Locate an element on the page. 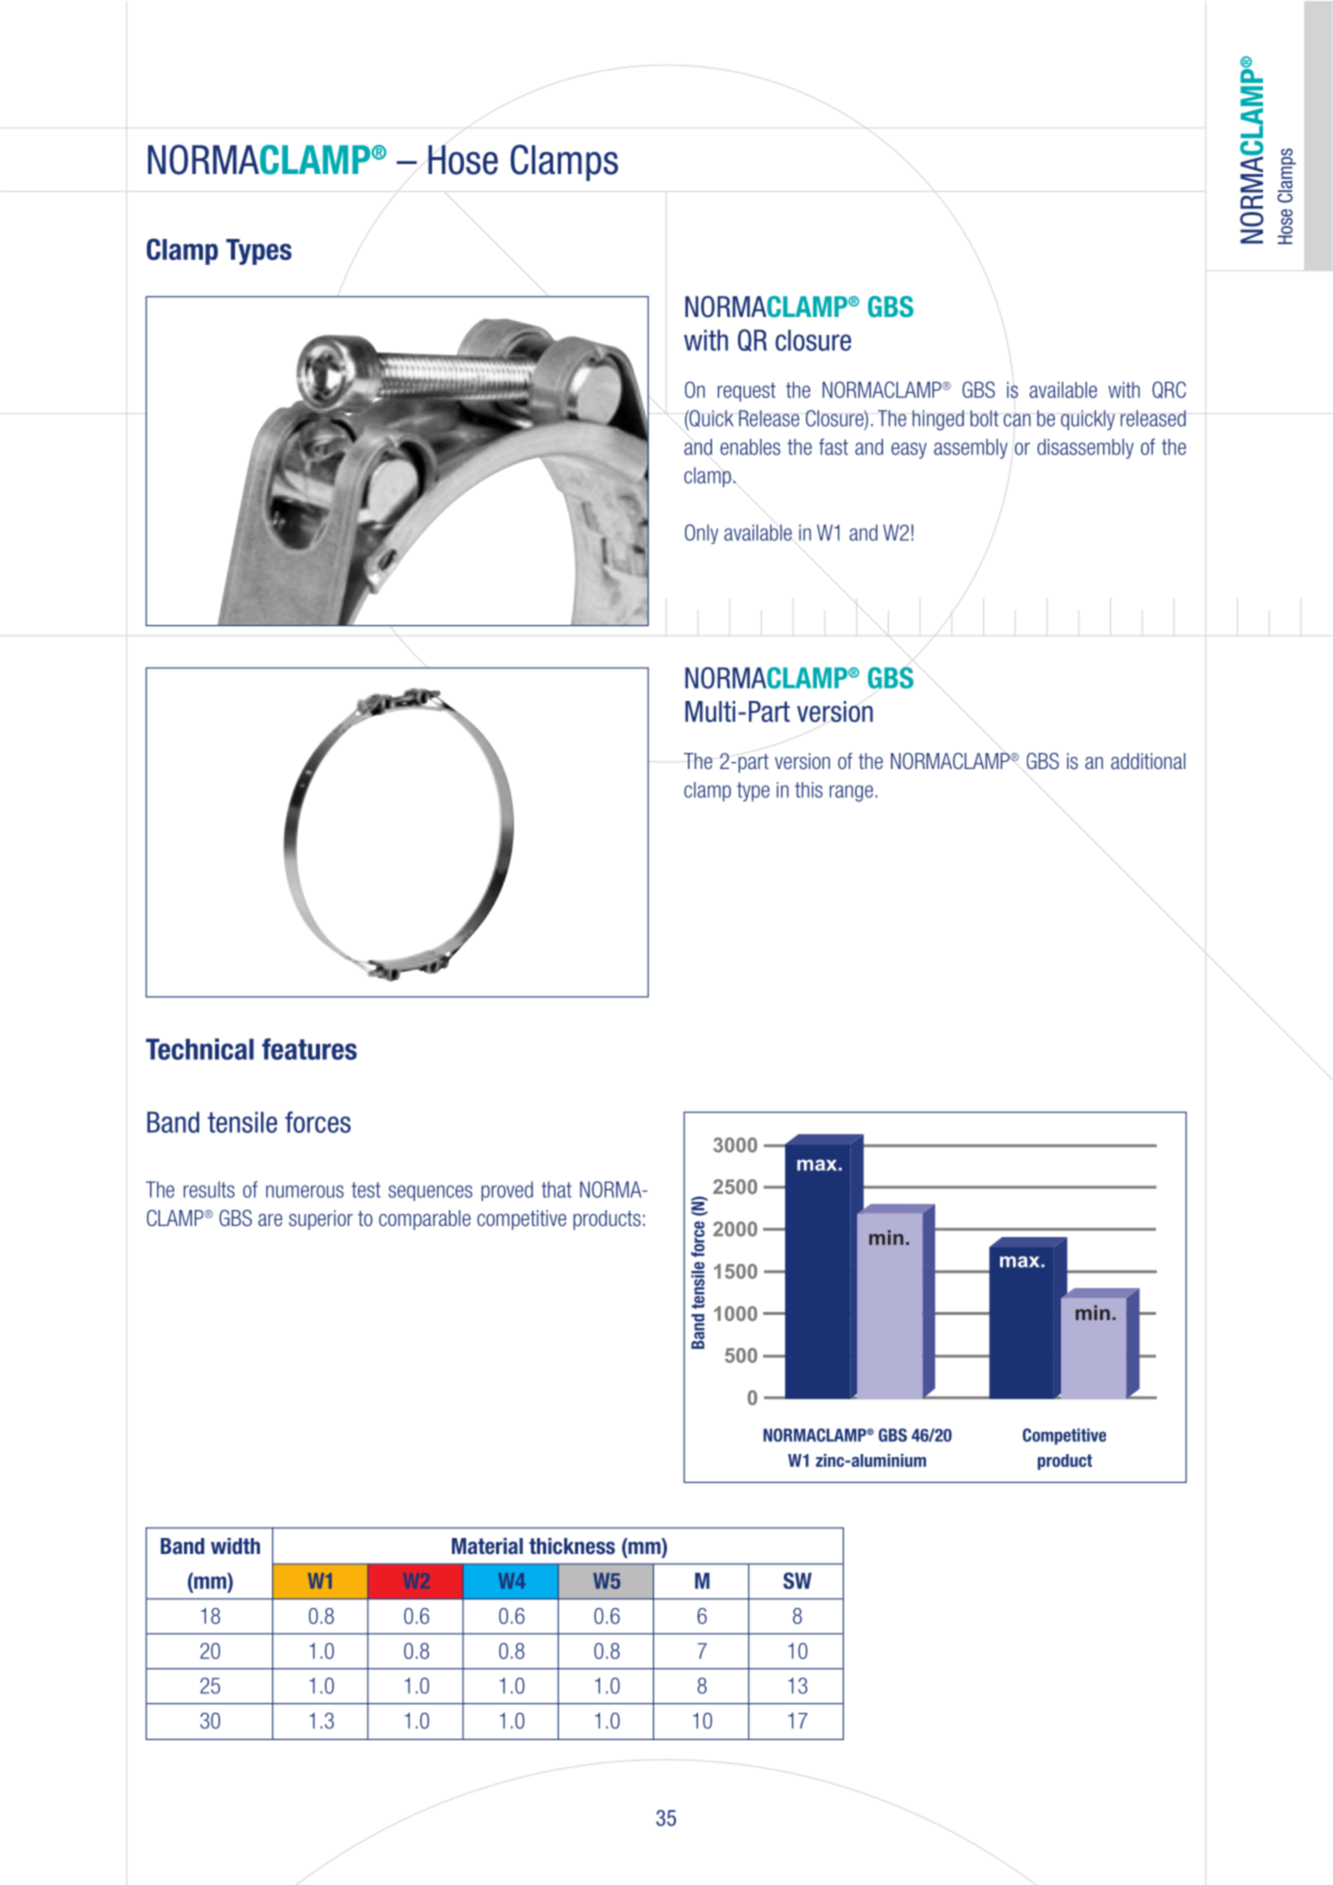 Image resolution: width=1333 pixels, height=1885 pixels. Only is located at coordinates (701, 534).
